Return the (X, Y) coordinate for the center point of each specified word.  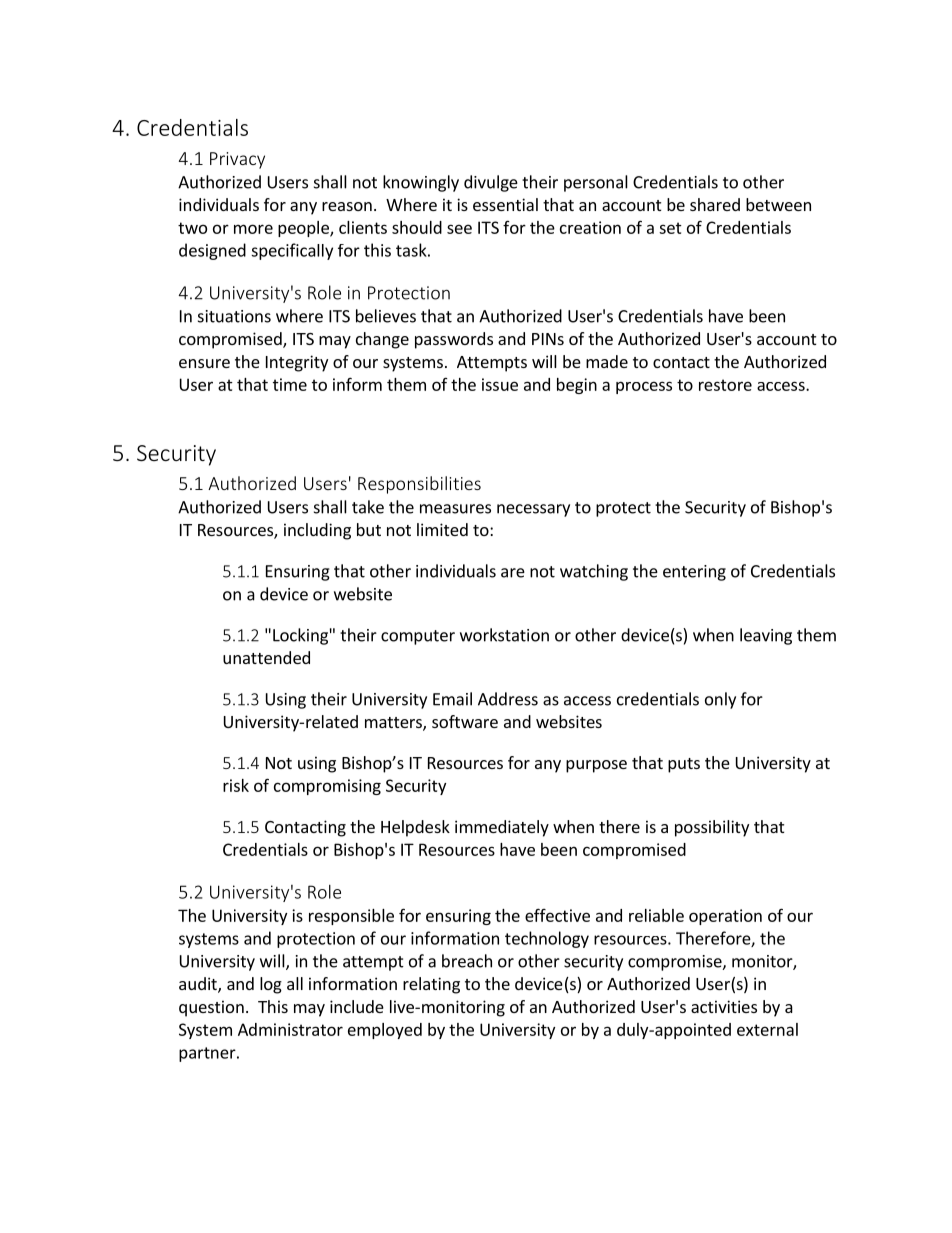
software (465, 721)
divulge (491, 183)
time (290, 384)
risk (236, 785)
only (720, 700)
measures (455, 509)
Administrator (290, 1029)
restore (725, 385)
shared (715, 204)
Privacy (237, 160)
